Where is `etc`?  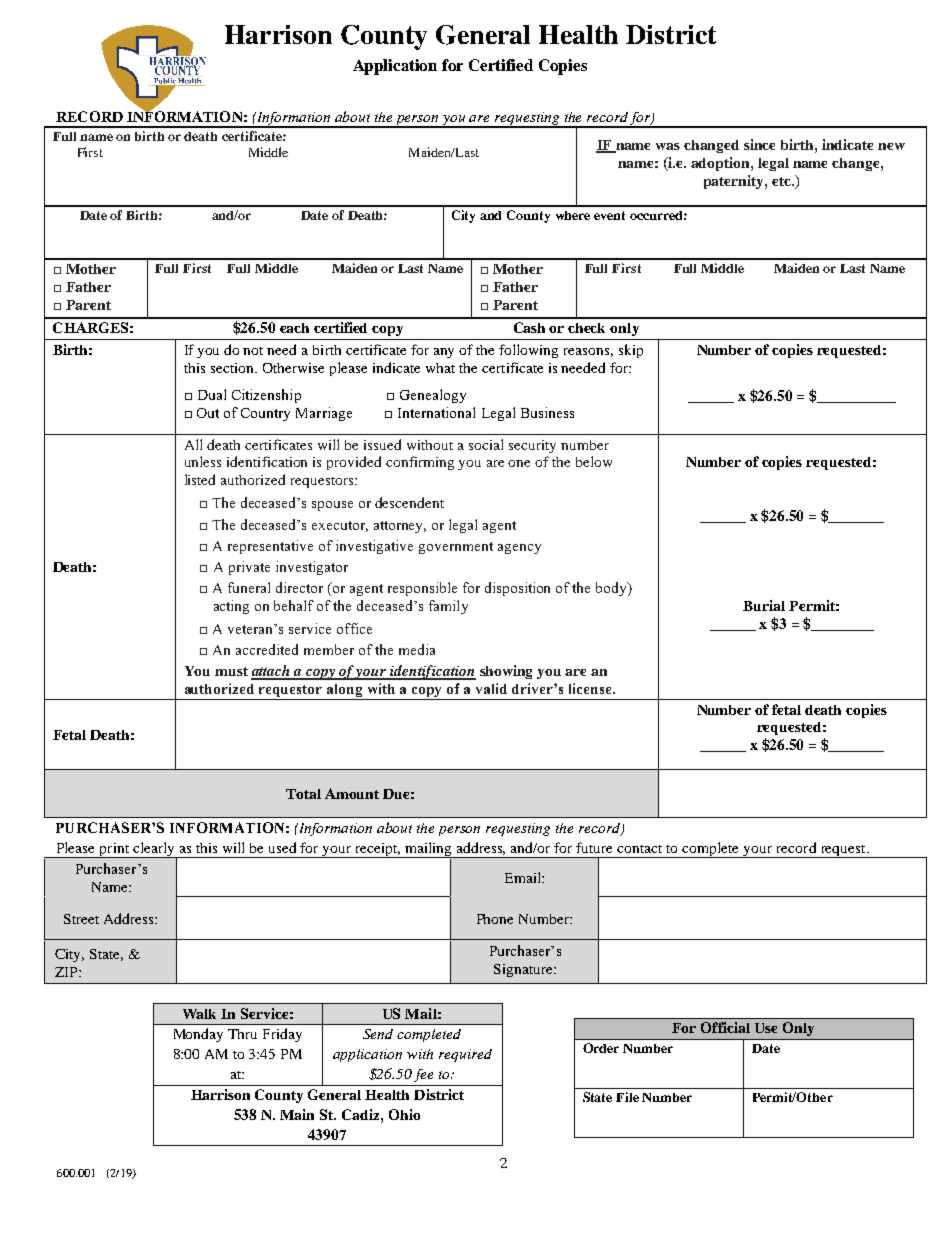 etc is located at coordinates (782, 181).
